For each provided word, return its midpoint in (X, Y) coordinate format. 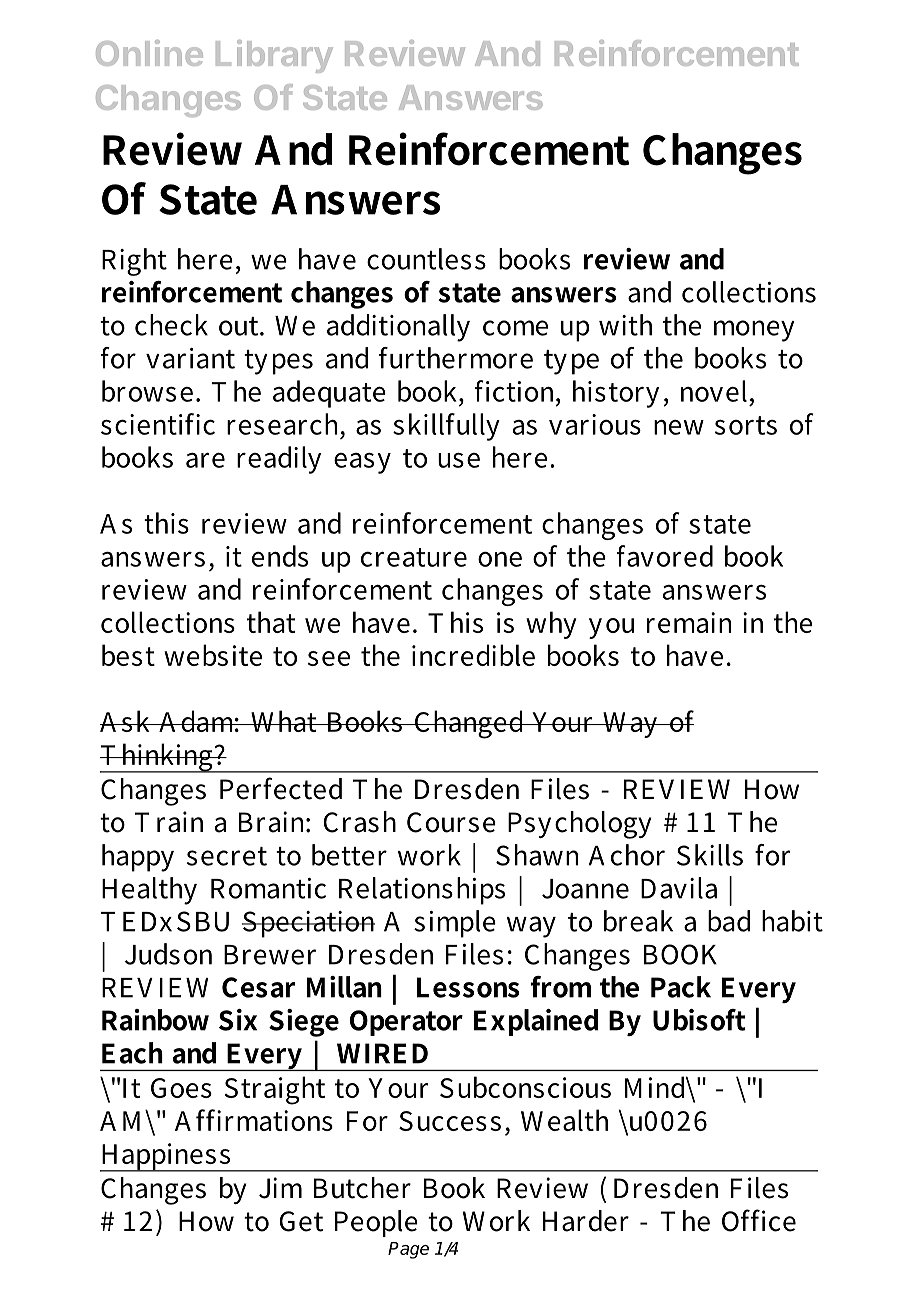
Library (274, 56)
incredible (473, 655)
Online (149, 53)
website (213, 655)
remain (689, 622)
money (754, 331)
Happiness (166, 1157)
